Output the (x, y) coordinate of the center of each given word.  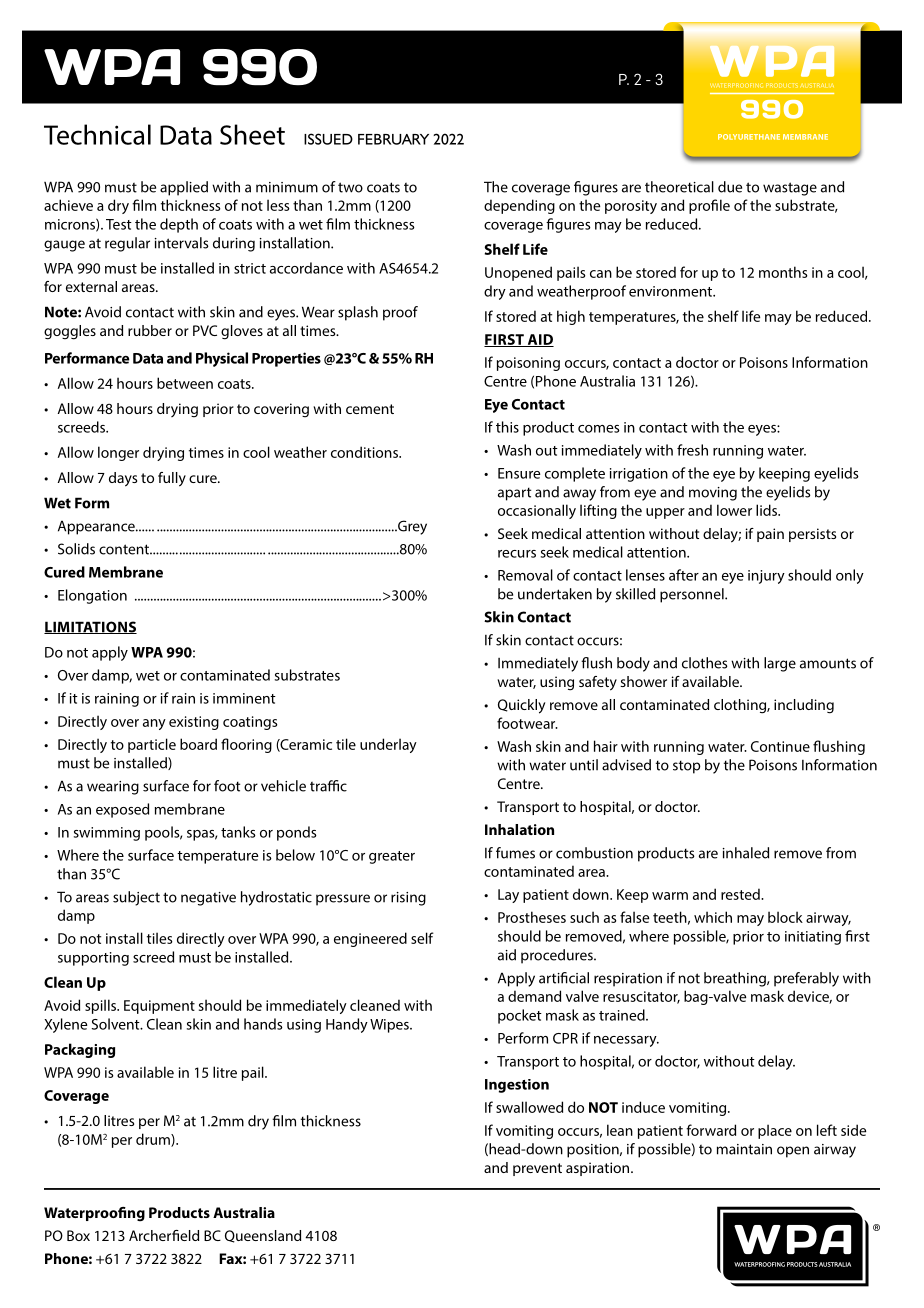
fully (172, 479)
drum (154, 1140)
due (730, 187)
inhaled (746, 853)
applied (184, 188)
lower (734, 510)
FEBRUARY (393, 139)
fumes (515, 853)
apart (514, 494)
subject (136, 898)
